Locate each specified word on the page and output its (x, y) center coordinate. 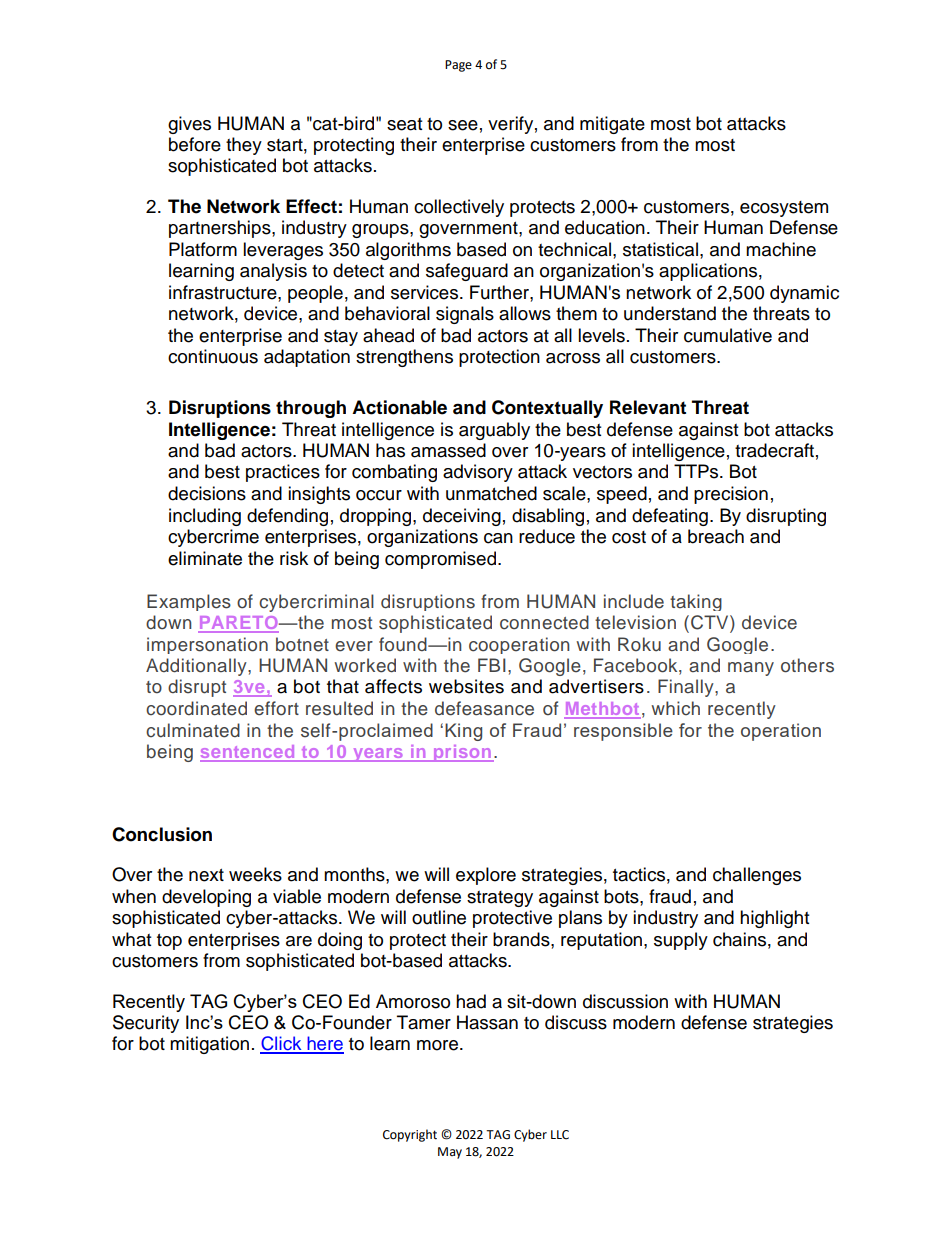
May (450, 1153)
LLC (560, 1135)
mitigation (209, 1045)
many (751, 669)
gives (189, 125)
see (463, 125)
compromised (442, 560)
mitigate (612, 125)
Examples (189, 602)
